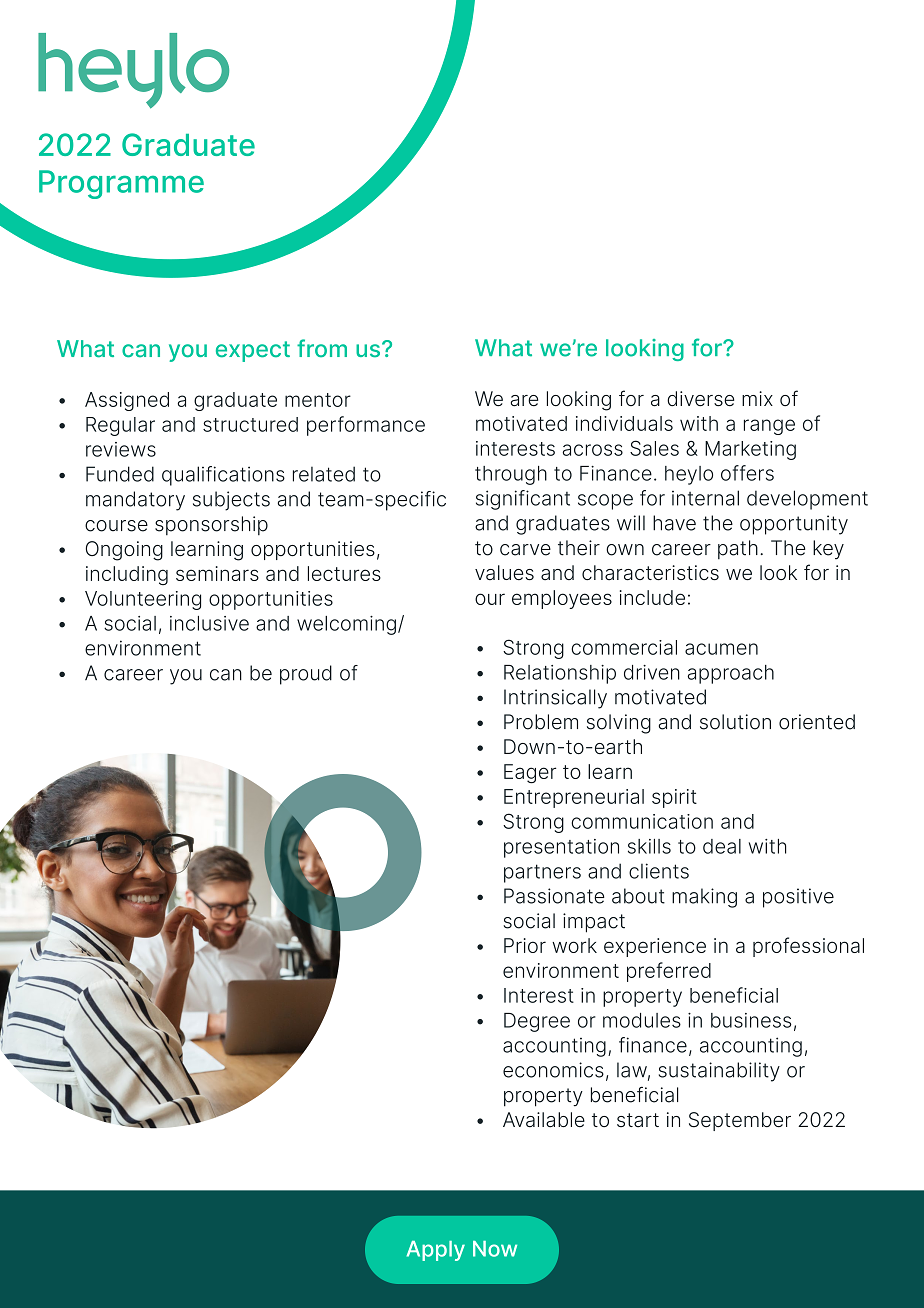 The image size is (924, 1308). I want to click on business, so click(751, 1020).
